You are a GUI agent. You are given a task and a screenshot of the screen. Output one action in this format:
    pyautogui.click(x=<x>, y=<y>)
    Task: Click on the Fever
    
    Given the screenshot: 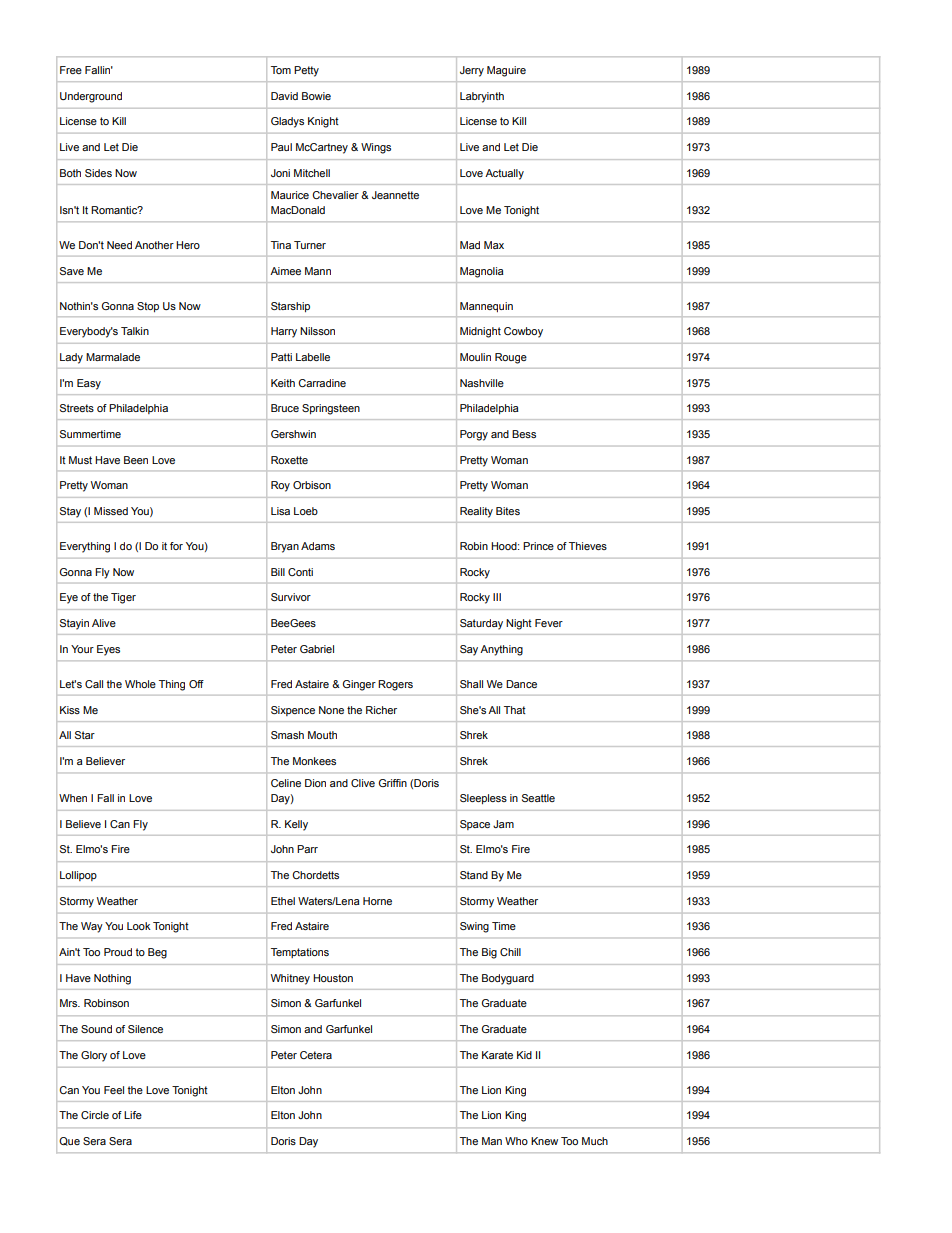 What is the action you would take?
    pyautogui.click(x=549, y=623)
